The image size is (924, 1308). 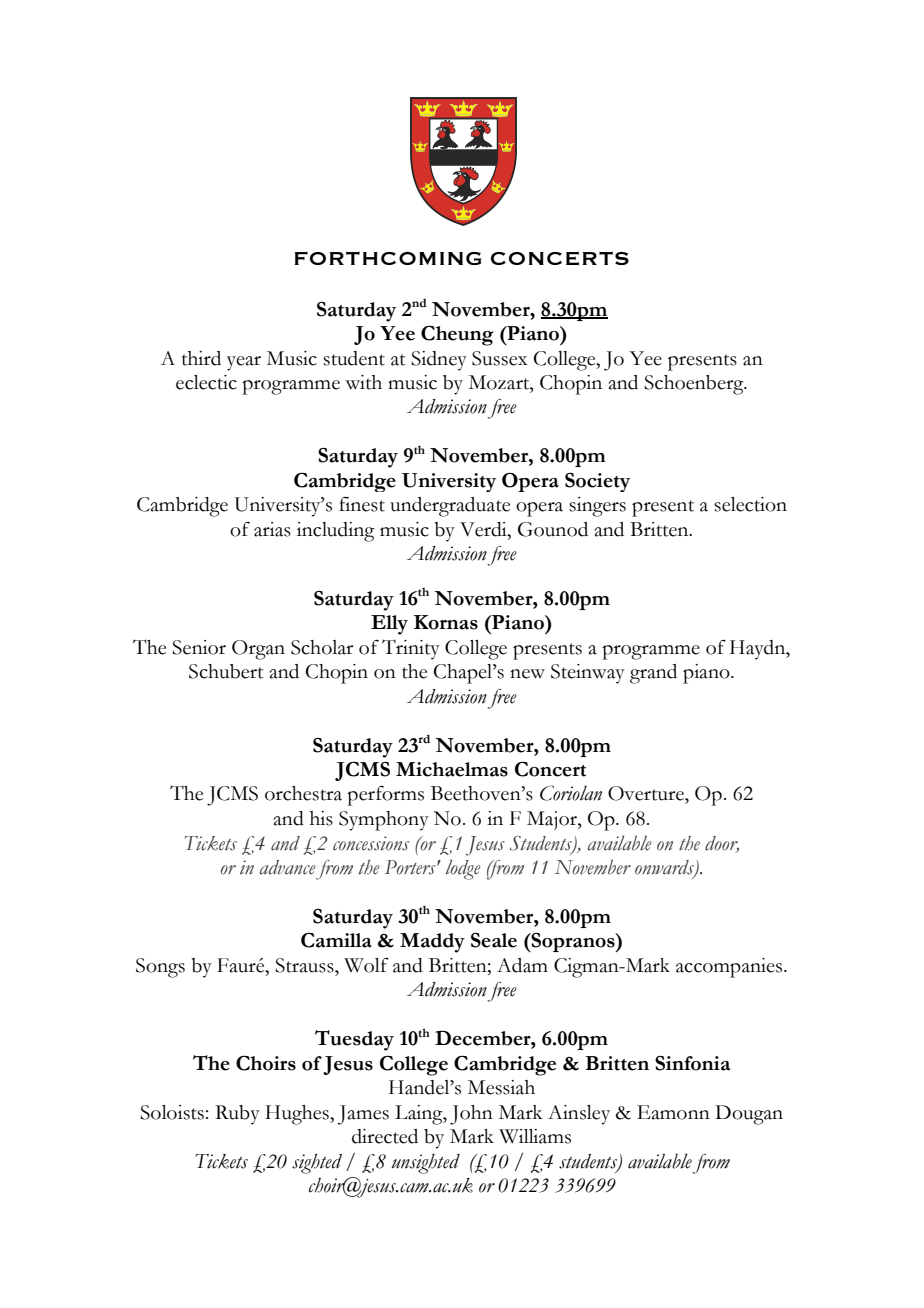 What do you see at coordinates (457, 335) in the page?
I see `Cheung` at bounding box center [457, 335].
